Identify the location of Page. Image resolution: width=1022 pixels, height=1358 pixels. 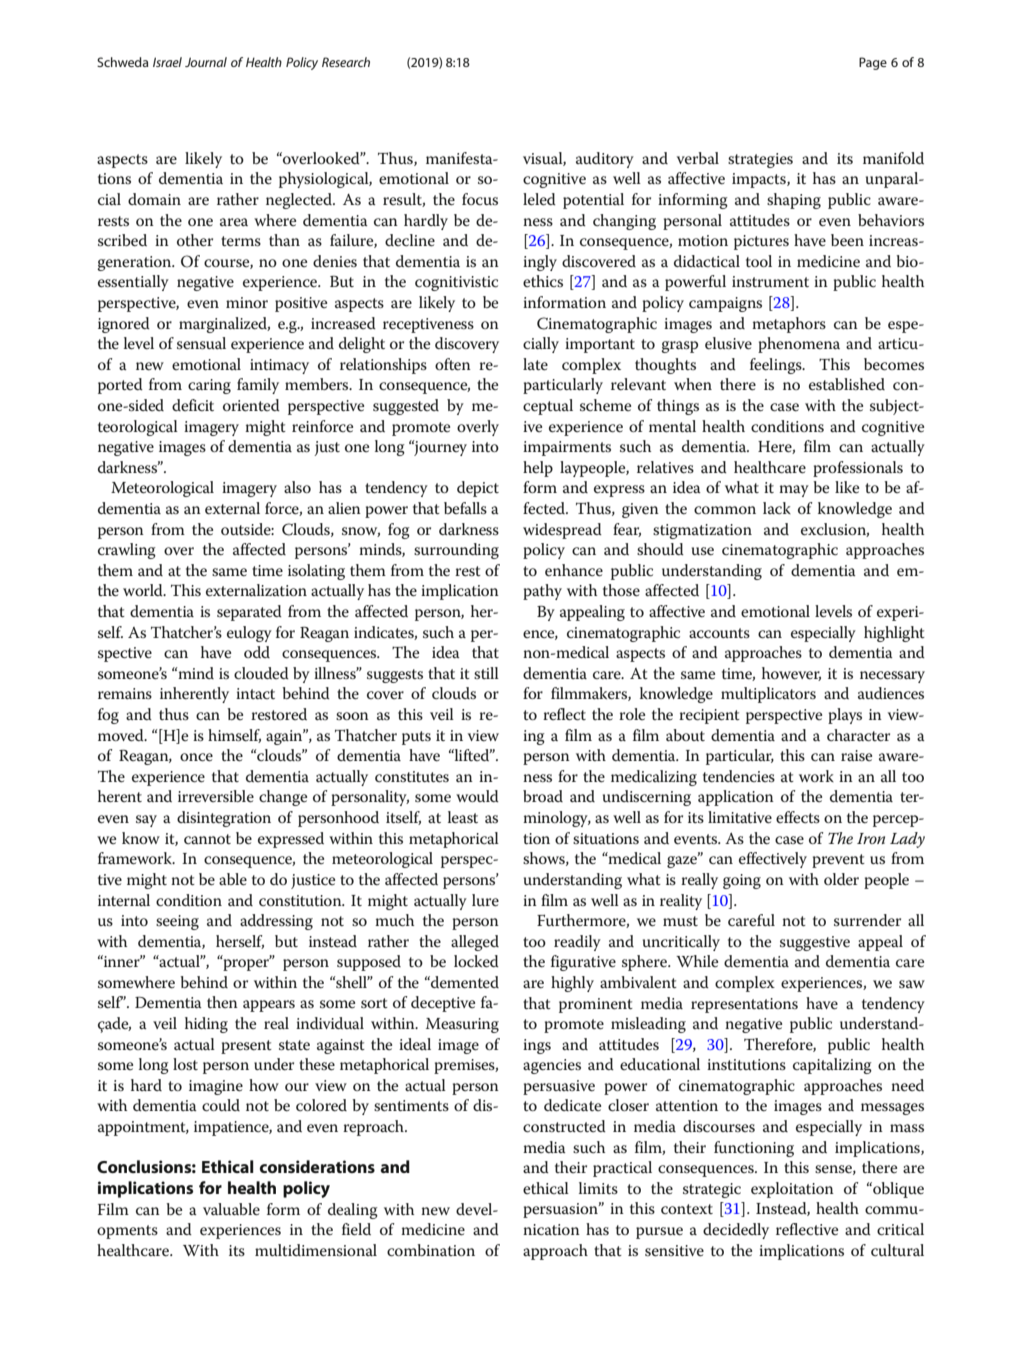
(873, 63).
